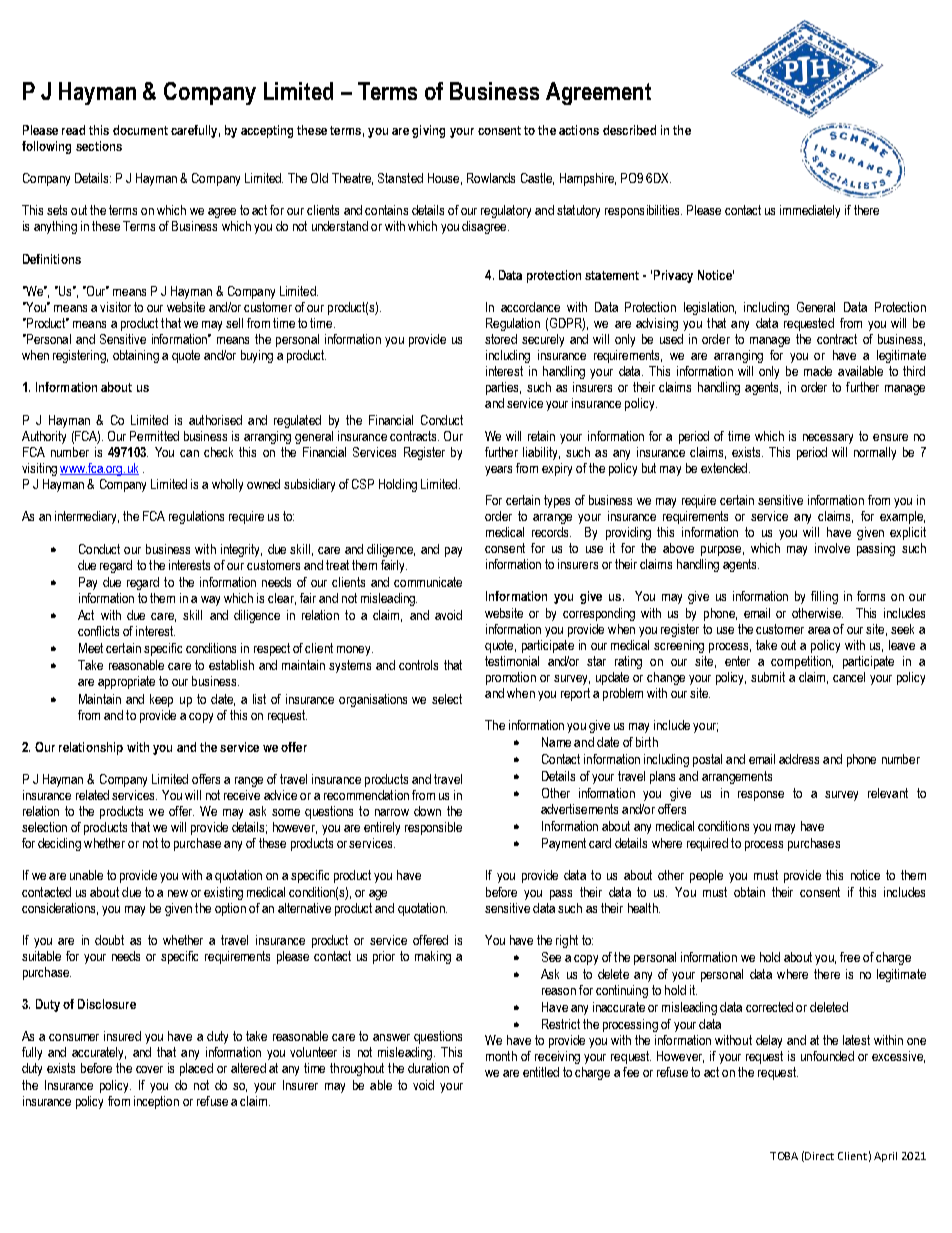  I want to click on sections, so click(99, 146).
